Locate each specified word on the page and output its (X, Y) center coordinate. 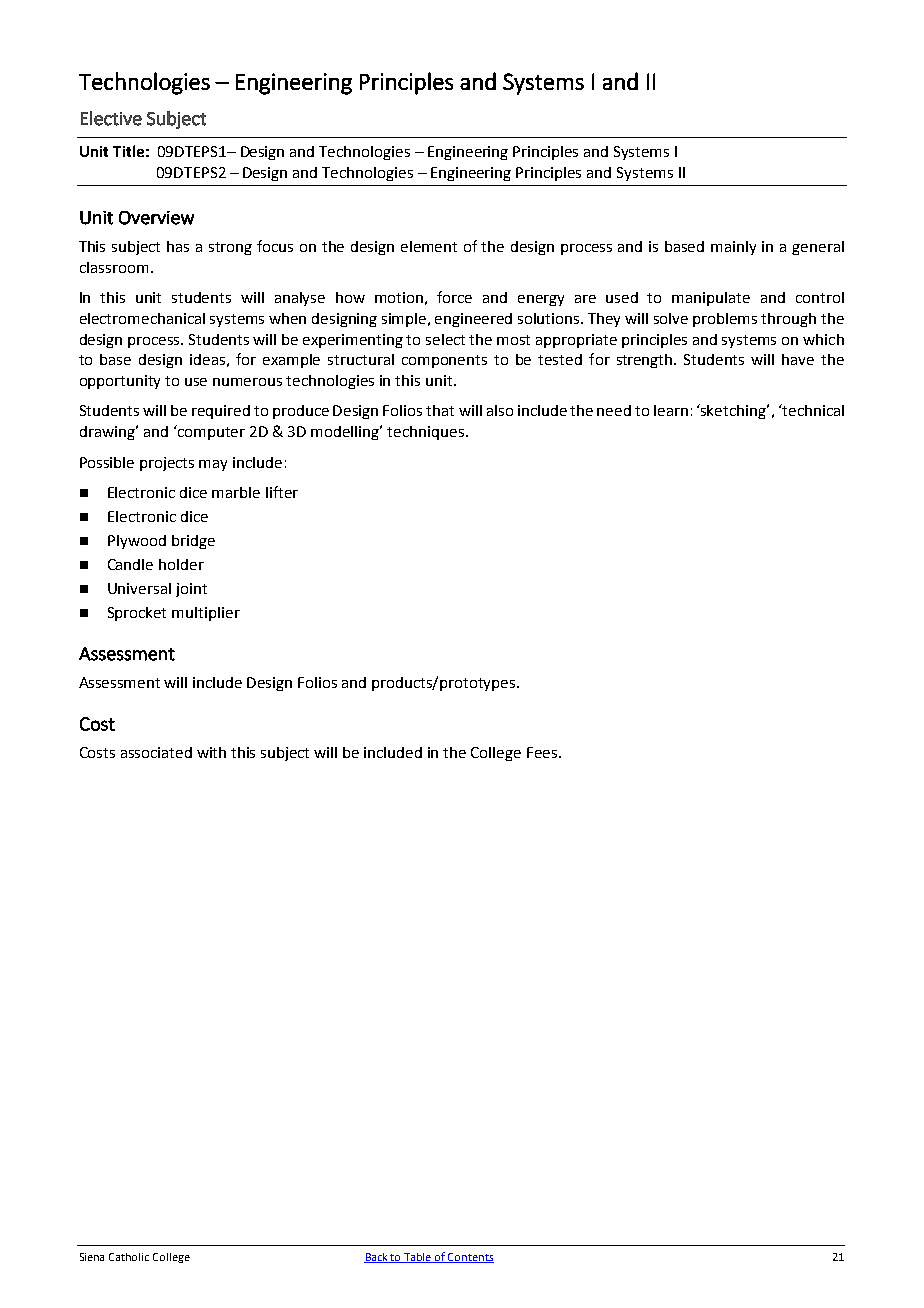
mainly (733, 248)
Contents (470, 1258)
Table (418, 1258)
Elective (111, 118)
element (429, 246)
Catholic (129, 1257)
